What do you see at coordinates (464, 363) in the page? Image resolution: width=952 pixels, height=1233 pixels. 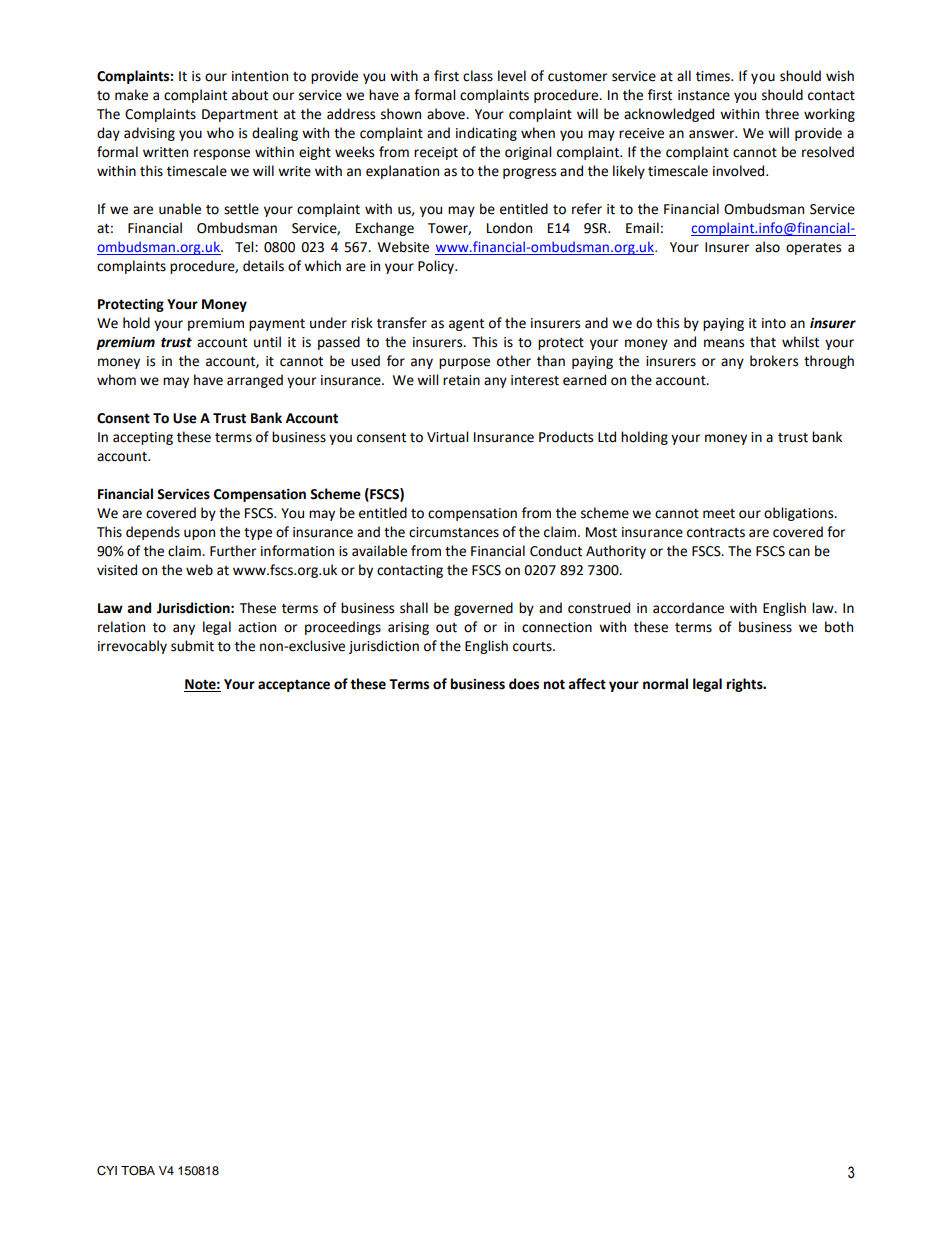 I see `purpose` at bounding box center [464, 363].
